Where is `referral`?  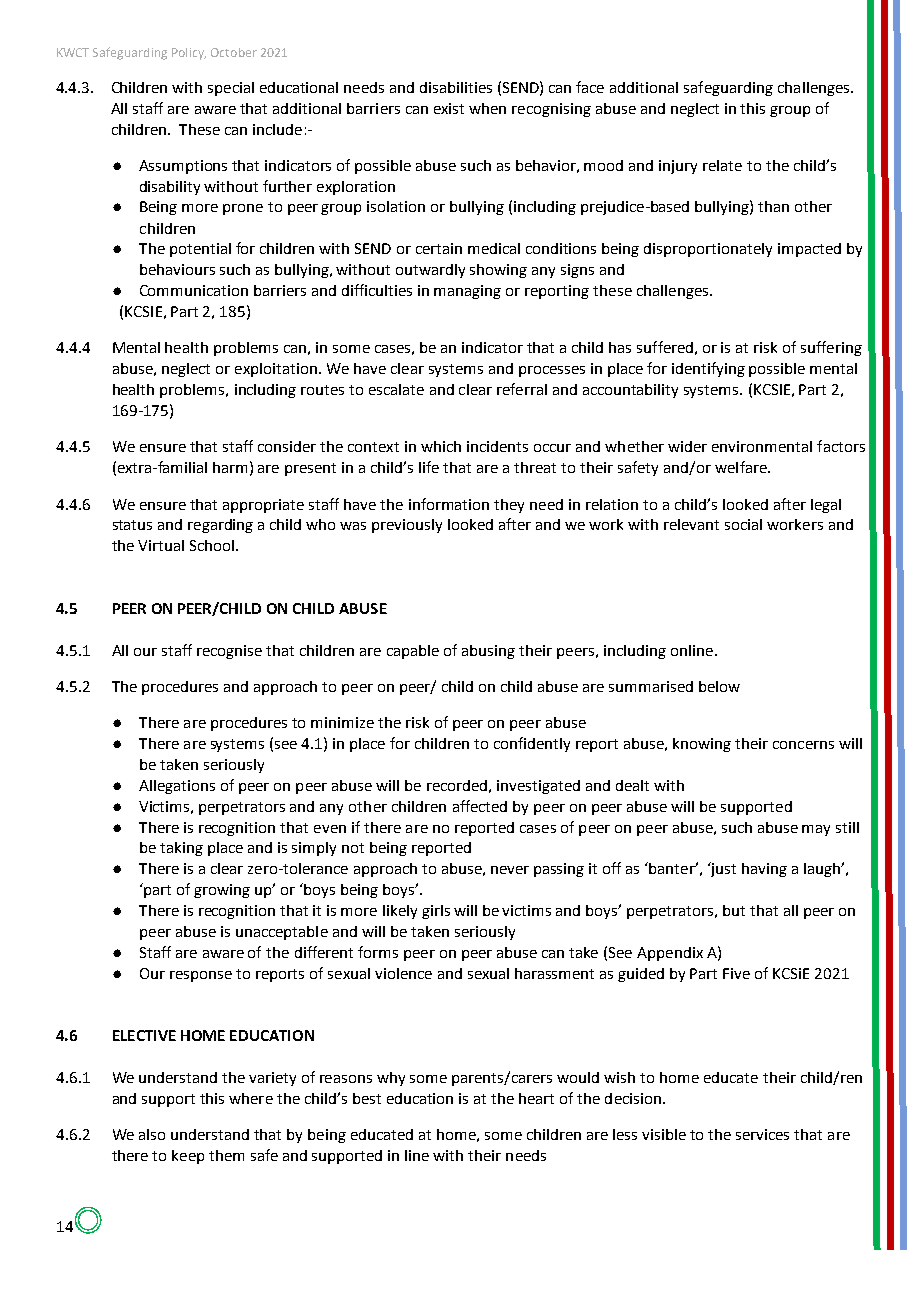 referral is located at coordinates (522, 389).
